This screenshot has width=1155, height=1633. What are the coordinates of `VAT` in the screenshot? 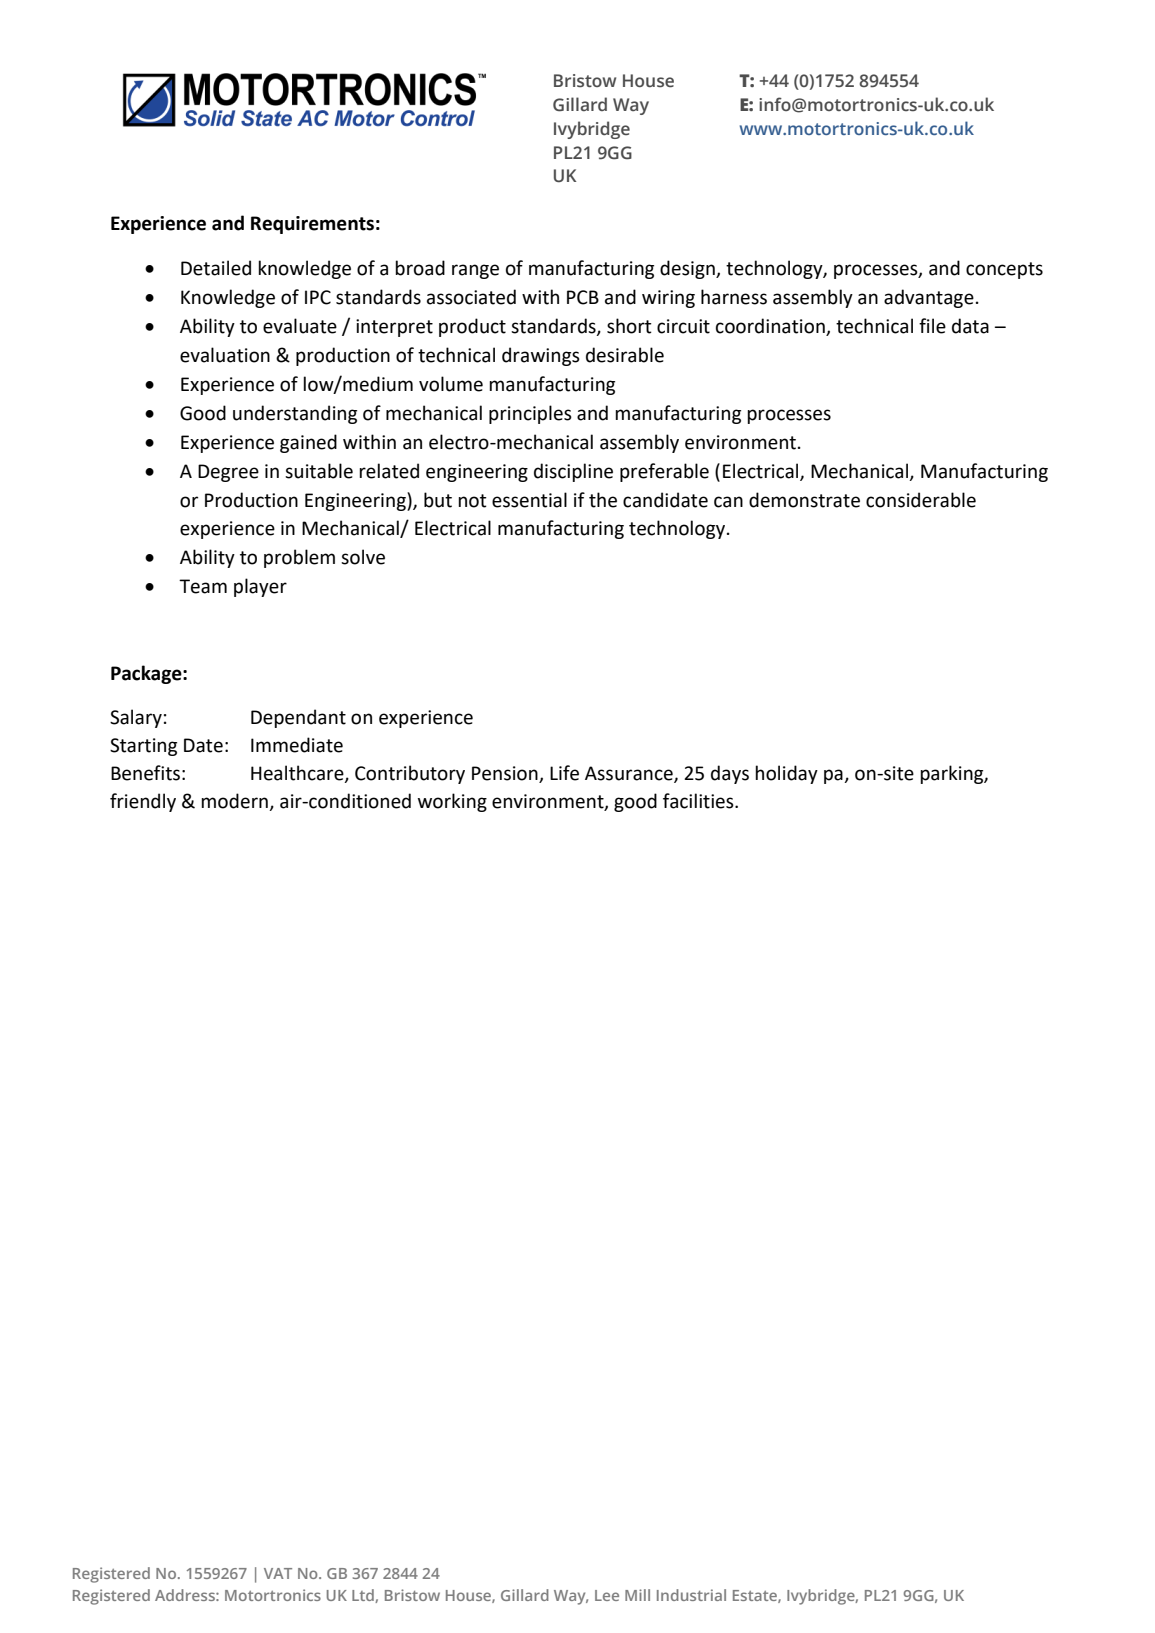 It's located at (278, 1573).
